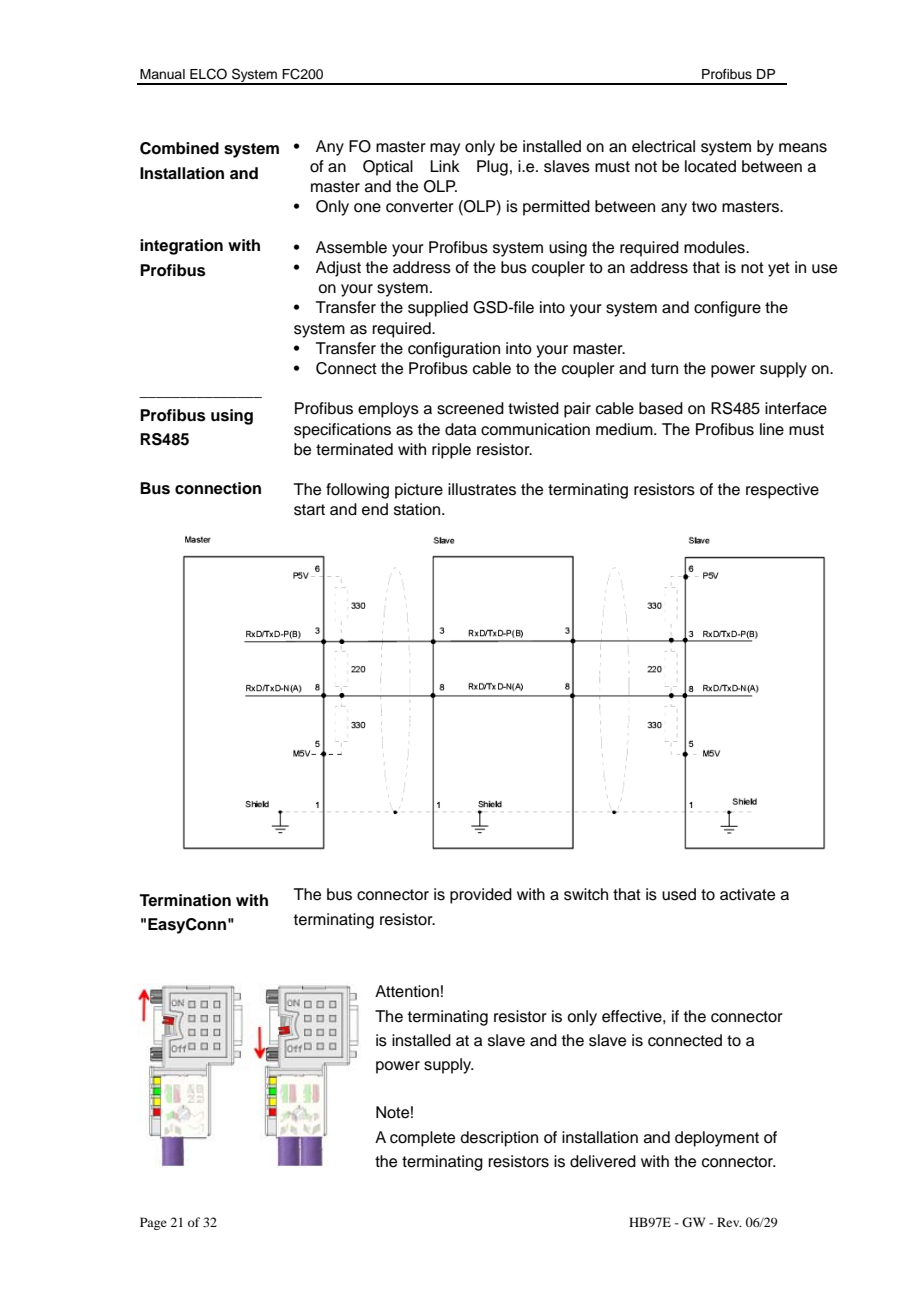 Image resolution: width=924 pixels, height=1308 pixels. I want to click on Termination, so click(185, 900).
